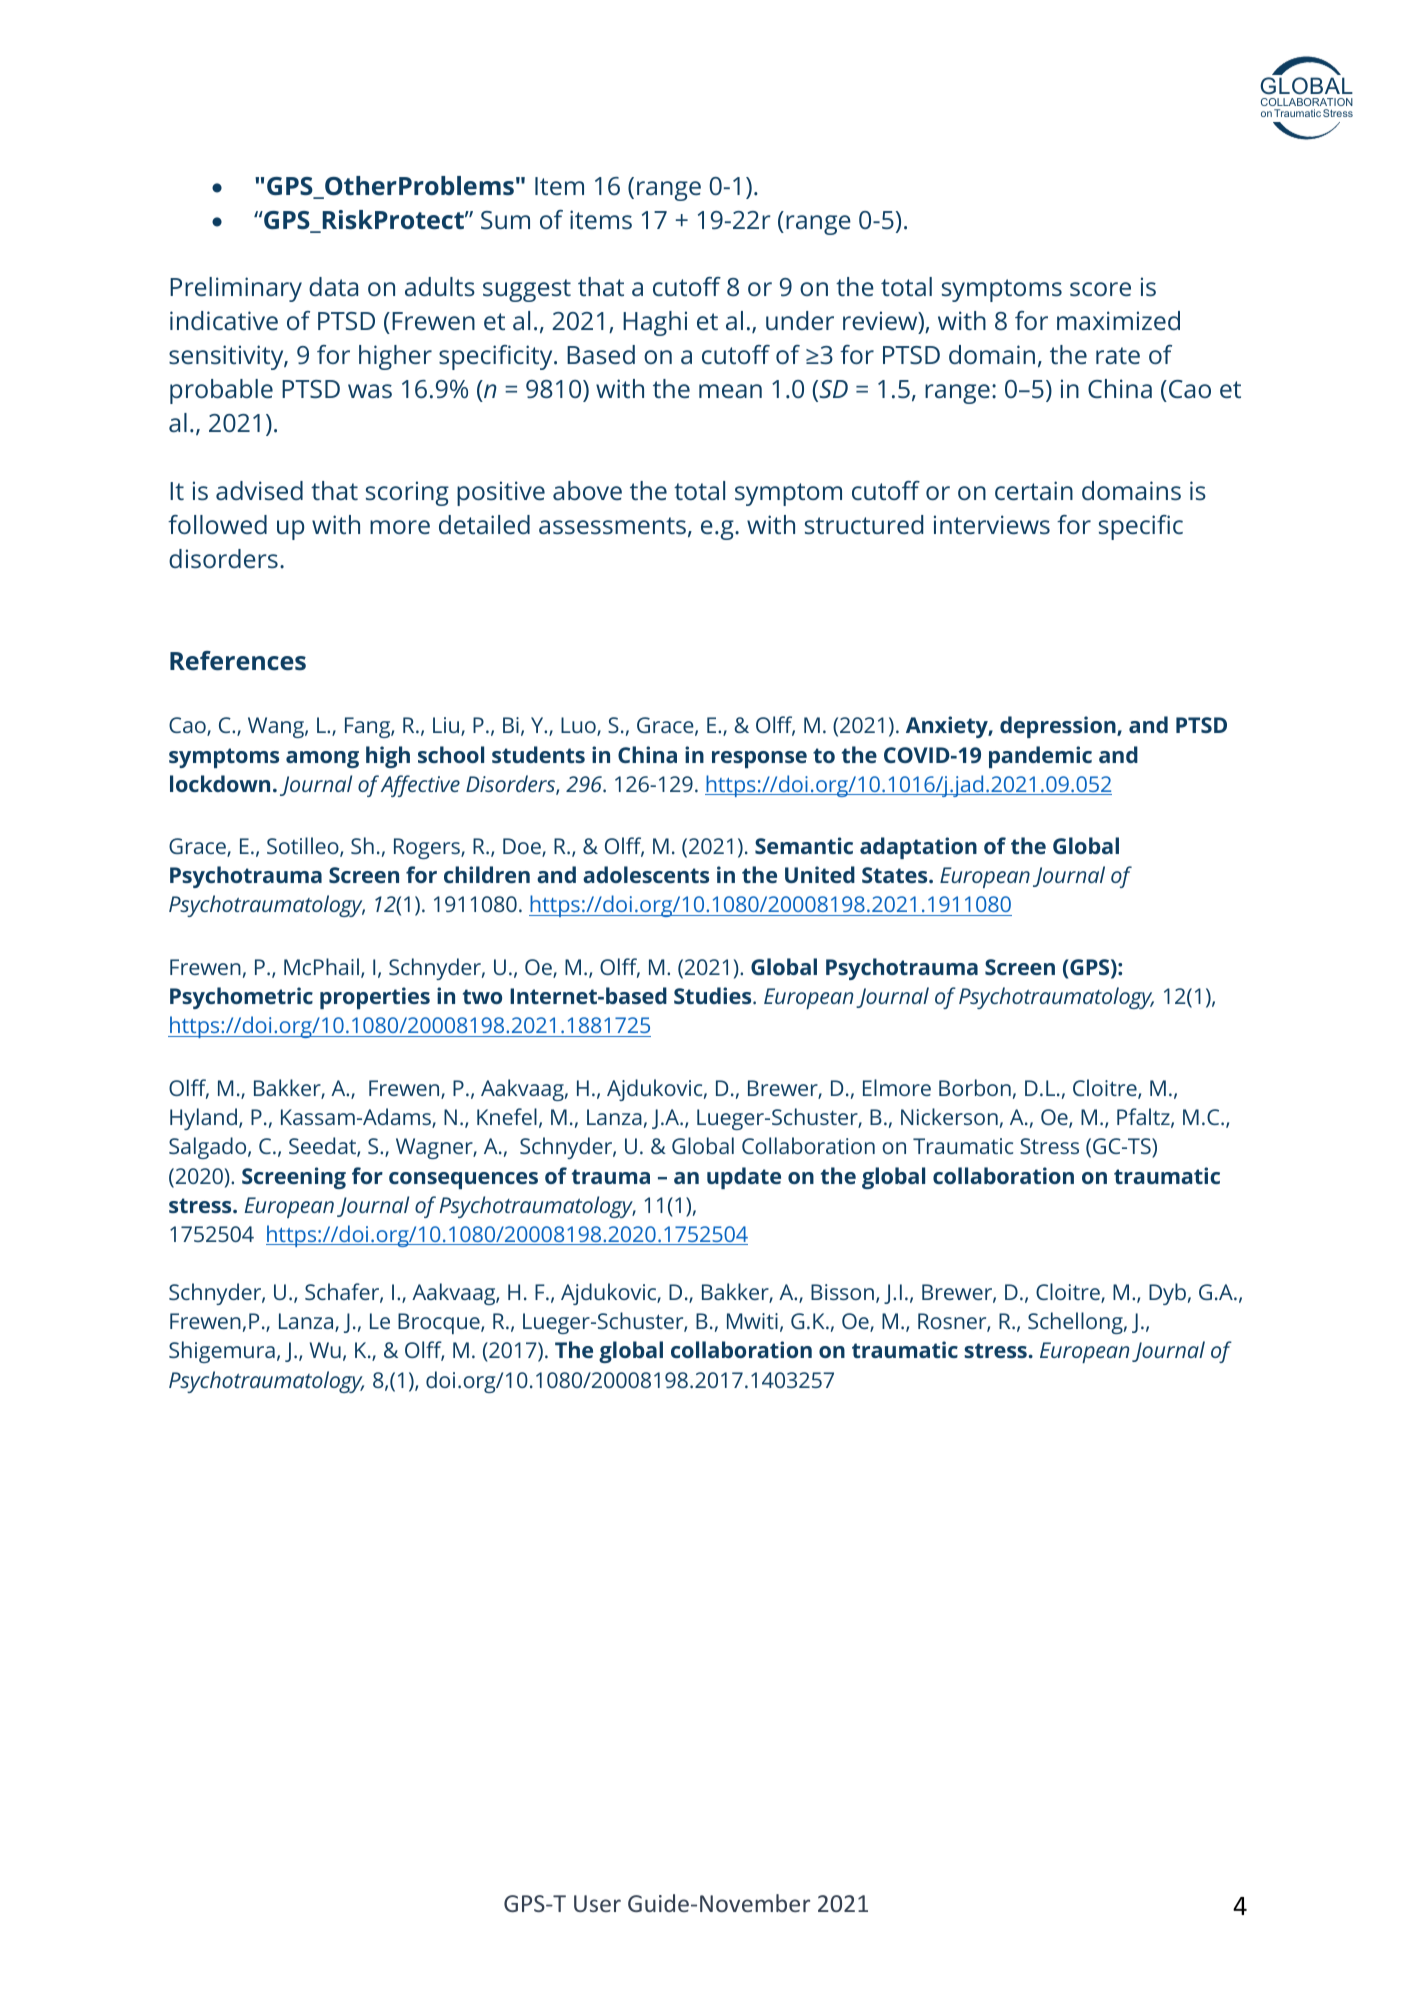 The image size is (1416, 2004). Describe the element at coordinates (527, 290) in the page. I see `suggest` at that location.
